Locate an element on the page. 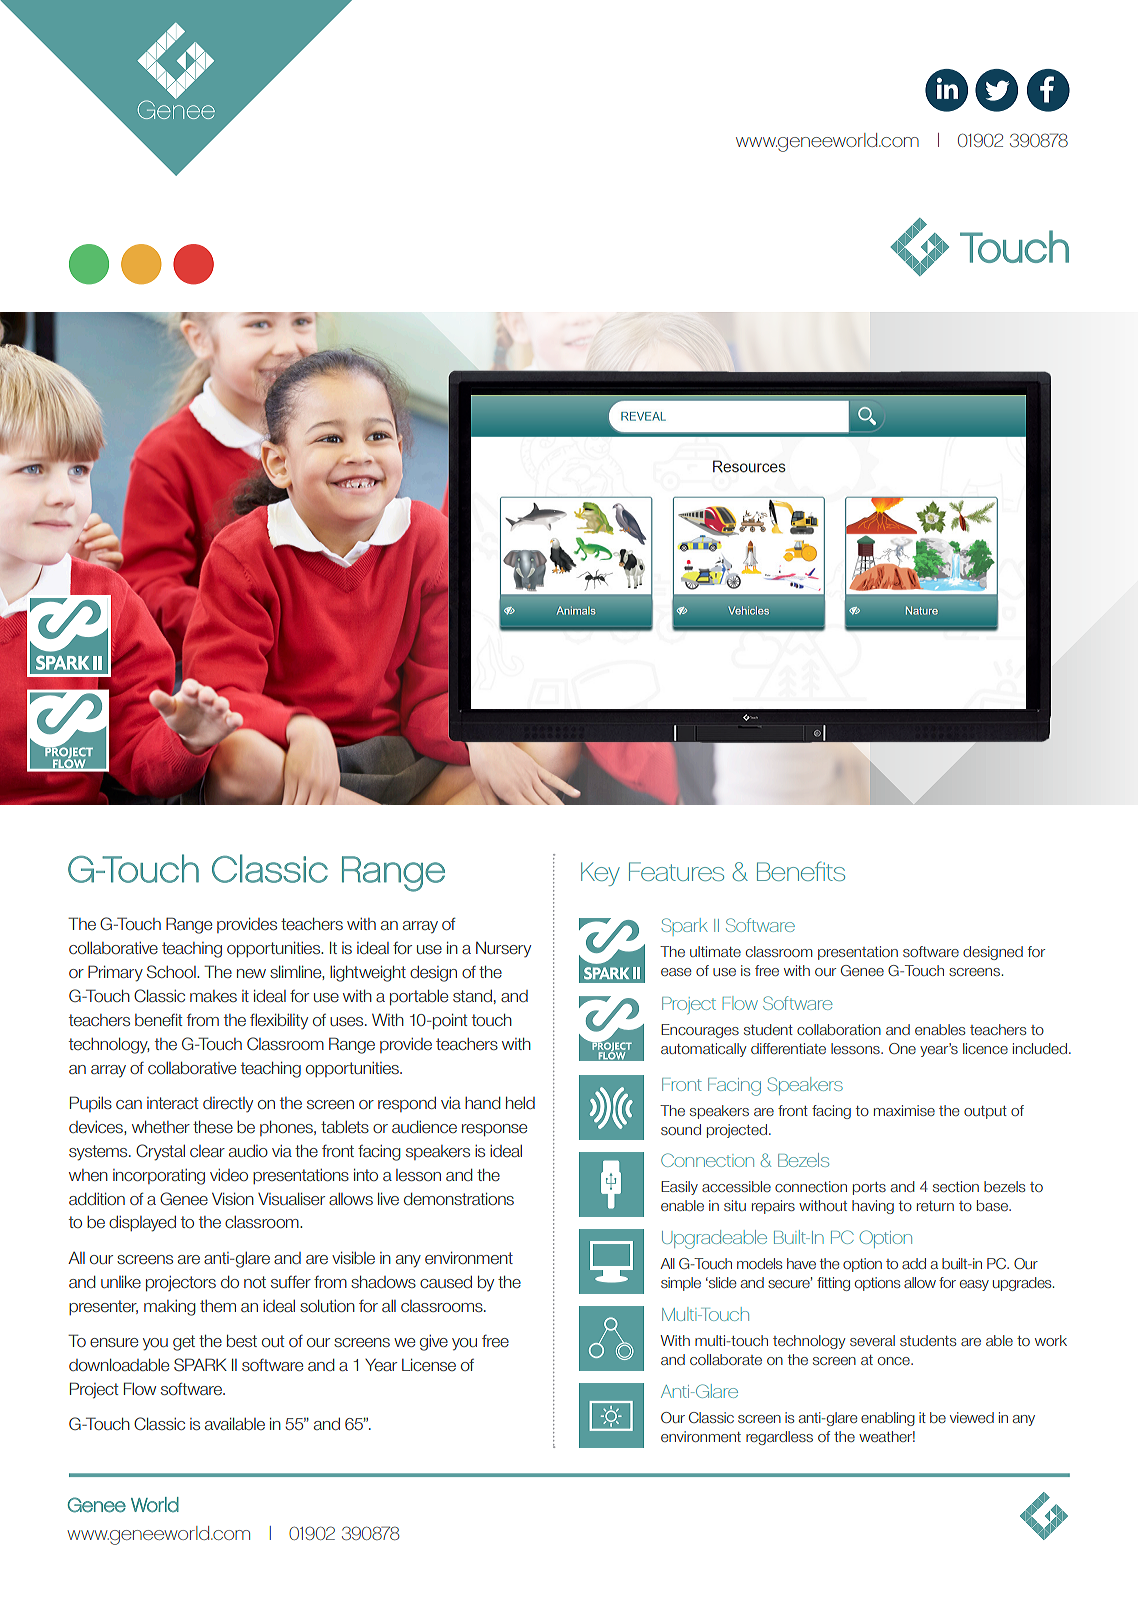  section is located at coordinates (956, 1186).
